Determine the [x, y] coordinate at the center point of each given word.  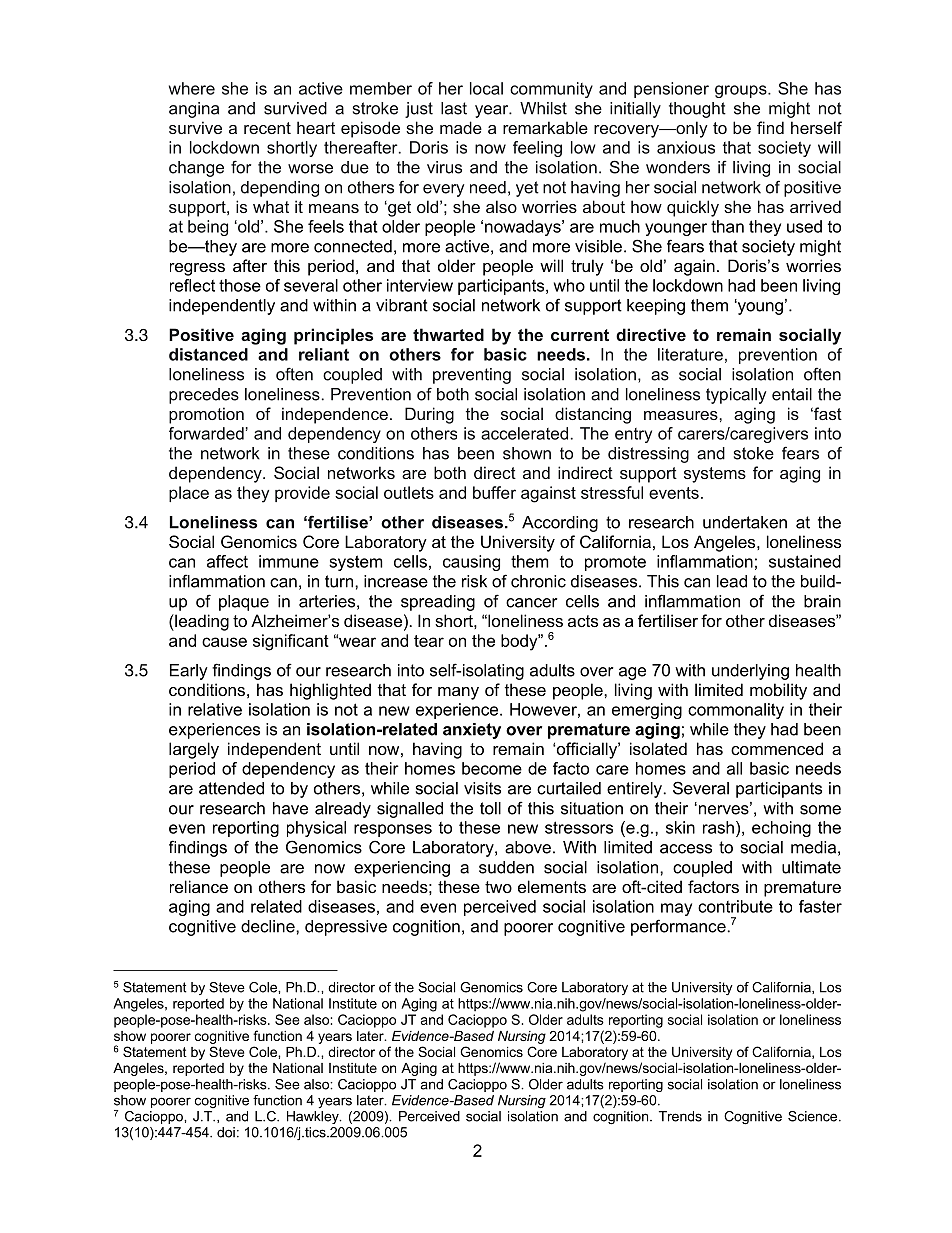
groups [742, 91]
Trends [680, 1116]
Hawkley [314, 1117]
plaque [244, 603]
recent [267, 128]
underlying [750, 672]
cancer [531, 603]
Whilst [543, 108]
